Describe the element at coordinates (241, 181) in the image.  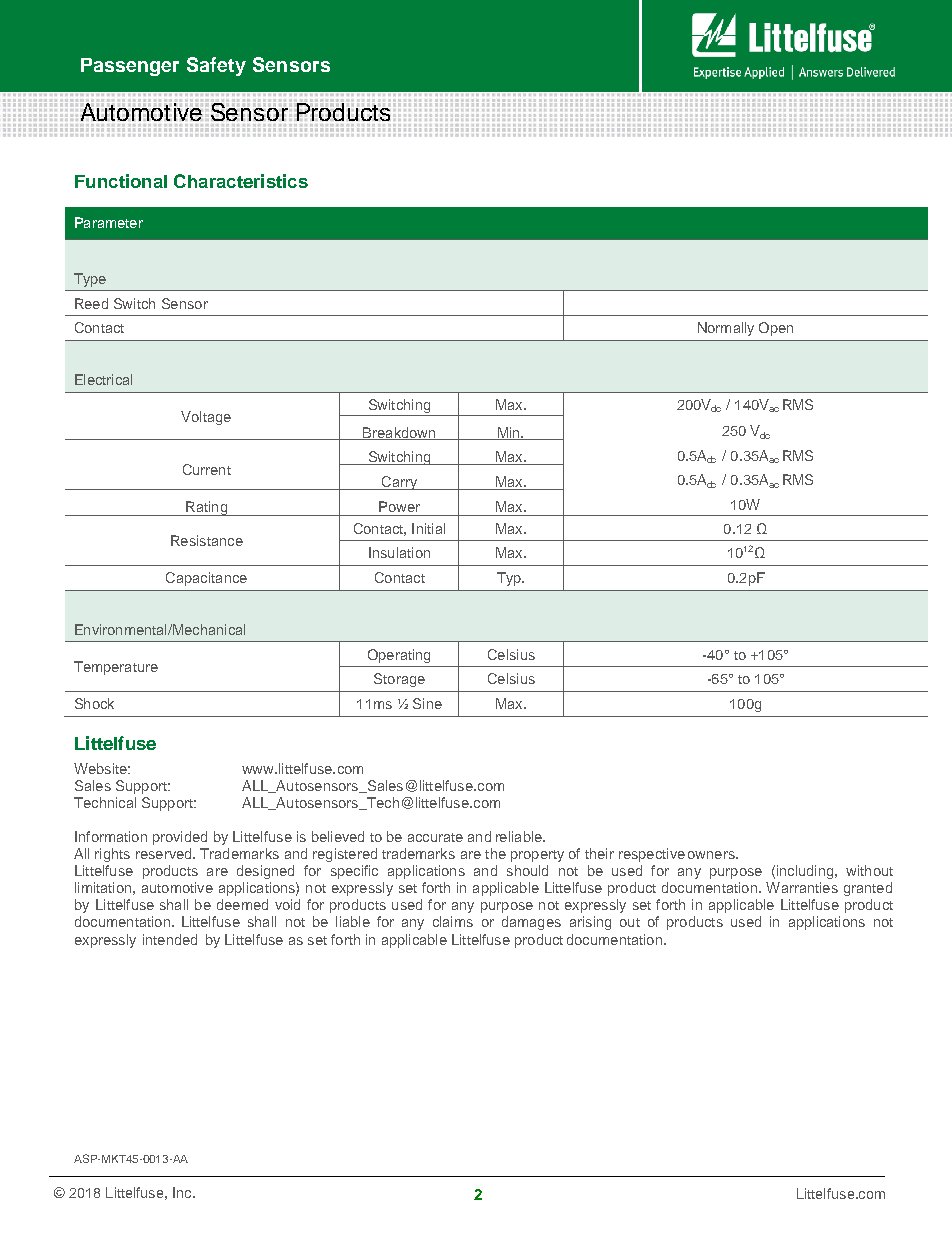
I see `Characteristics` at that location.
